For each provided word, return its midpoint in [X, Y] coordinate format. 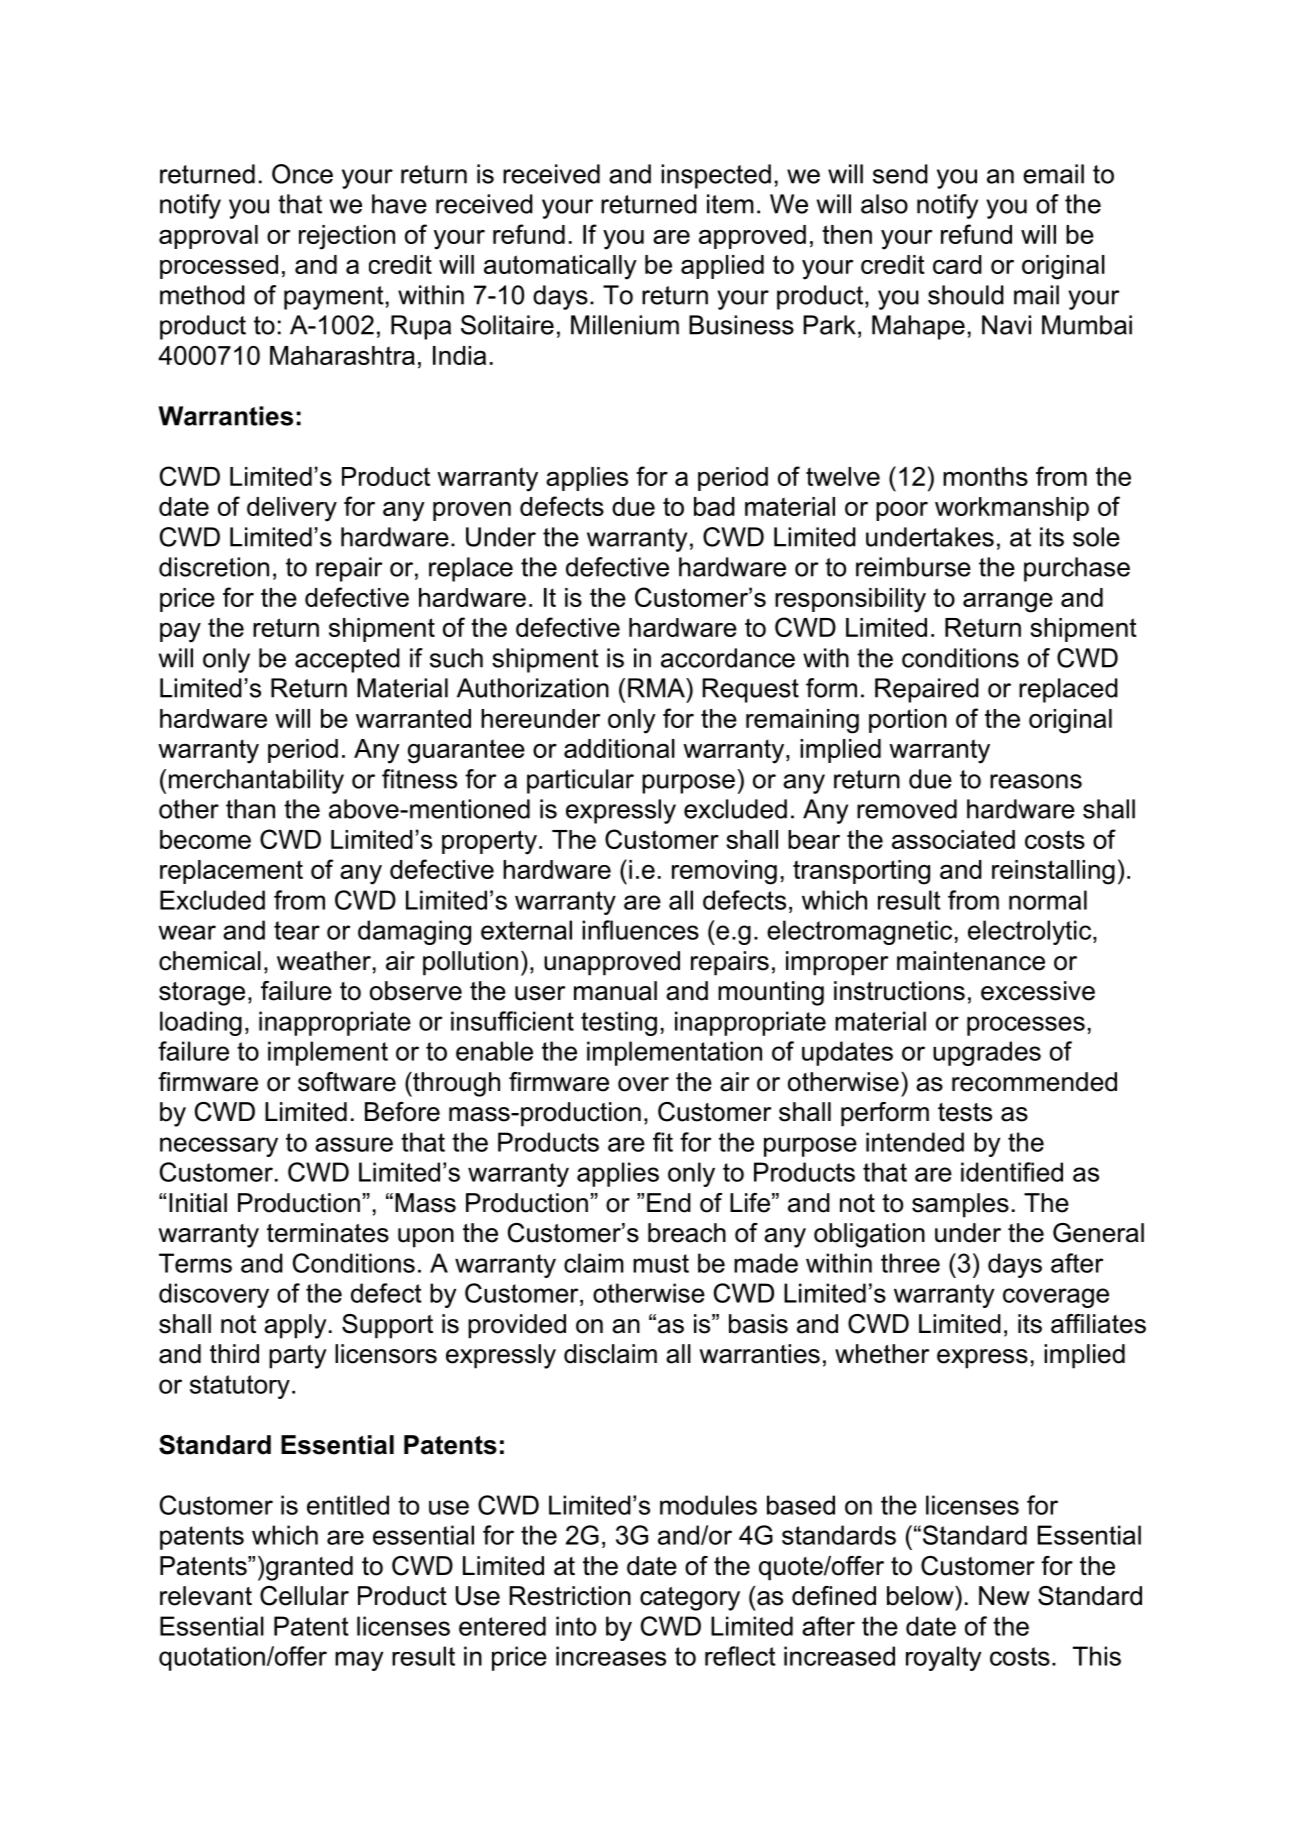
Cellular [304, 1596]
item [730, 204]
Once [302, 174]
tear [297, 930]
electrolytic [1031, 932]
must [661, 1263]
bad [714, 506]
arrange [1008, 603]
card [957, 264]
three [910, 1263]
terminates [328, 1233]
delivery [292, 509]
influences [640, 930]
